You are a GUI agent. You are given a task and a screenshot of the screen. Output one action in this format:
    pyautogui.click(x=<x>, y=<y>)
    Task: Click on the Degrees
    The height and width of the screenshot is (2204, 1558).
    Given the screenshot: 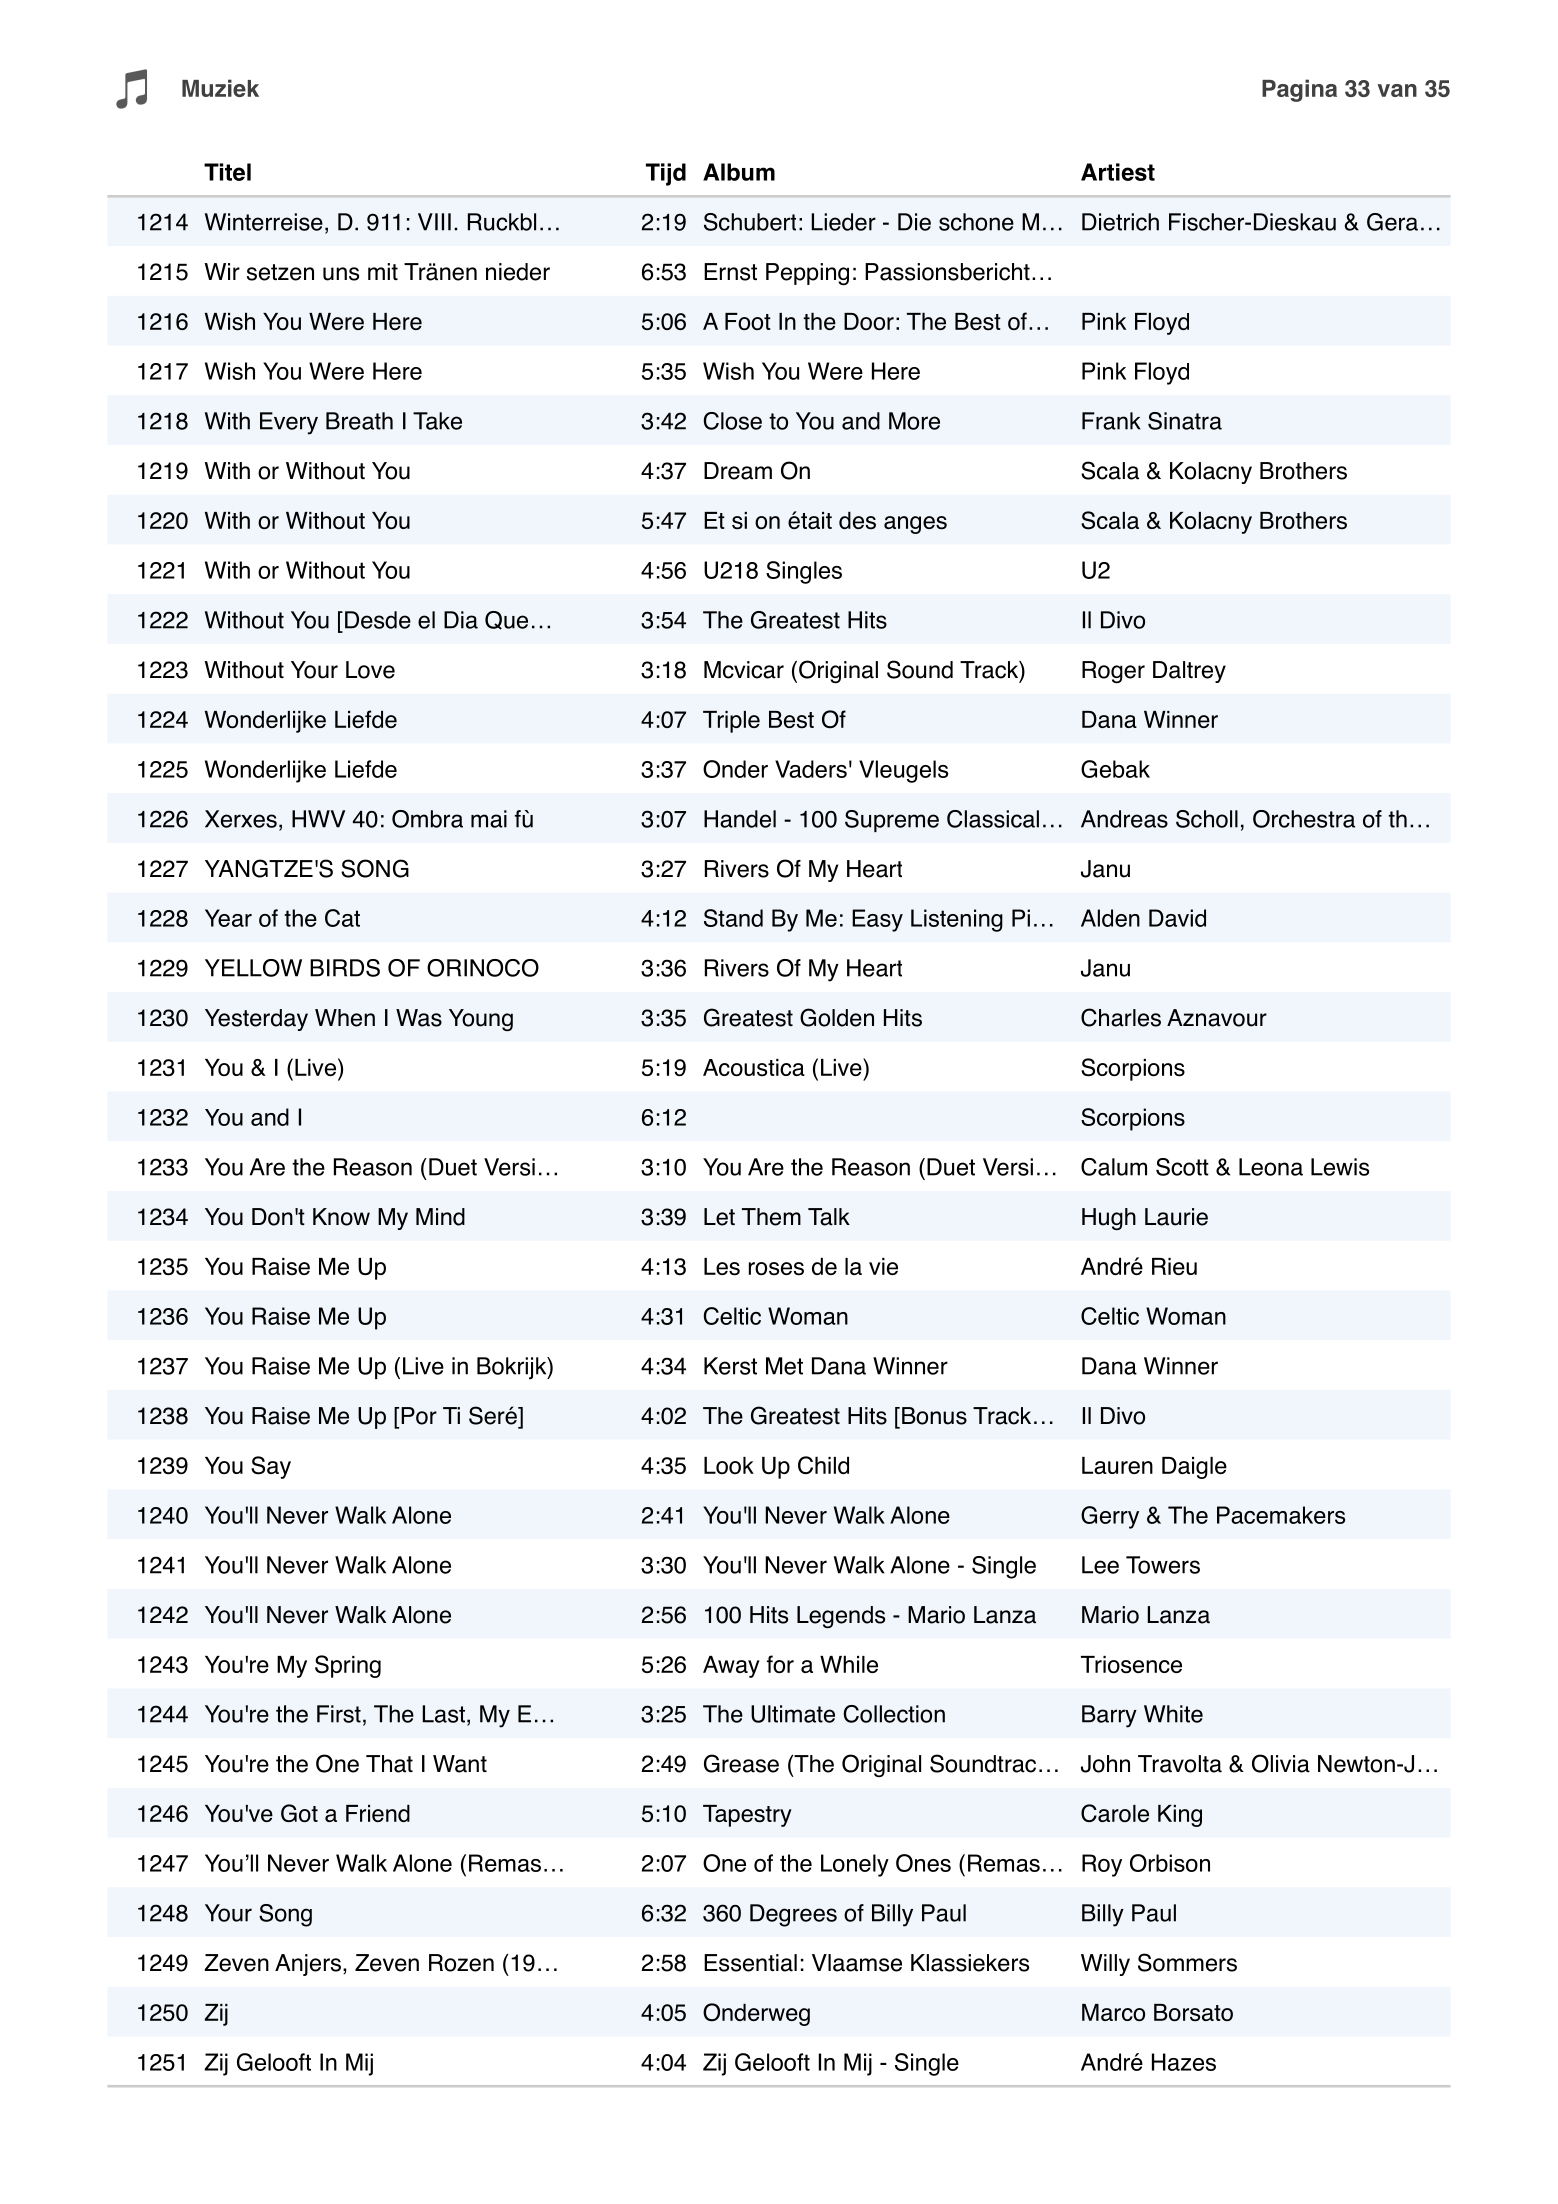 What is the action you would take?
    pyautogui.click(x=793, y=1915)
